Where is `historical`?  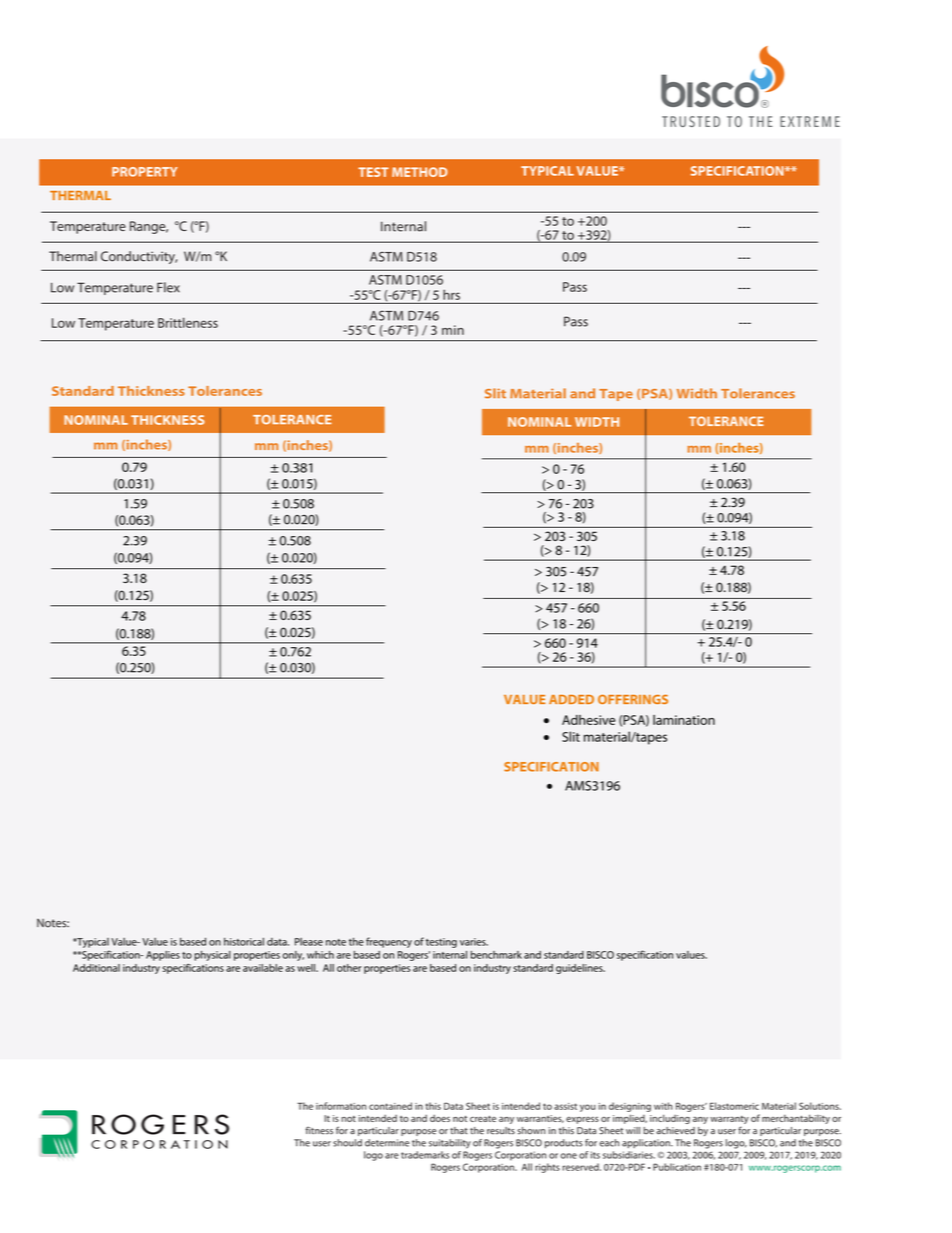
historical is located at coordinates (244, 941).
